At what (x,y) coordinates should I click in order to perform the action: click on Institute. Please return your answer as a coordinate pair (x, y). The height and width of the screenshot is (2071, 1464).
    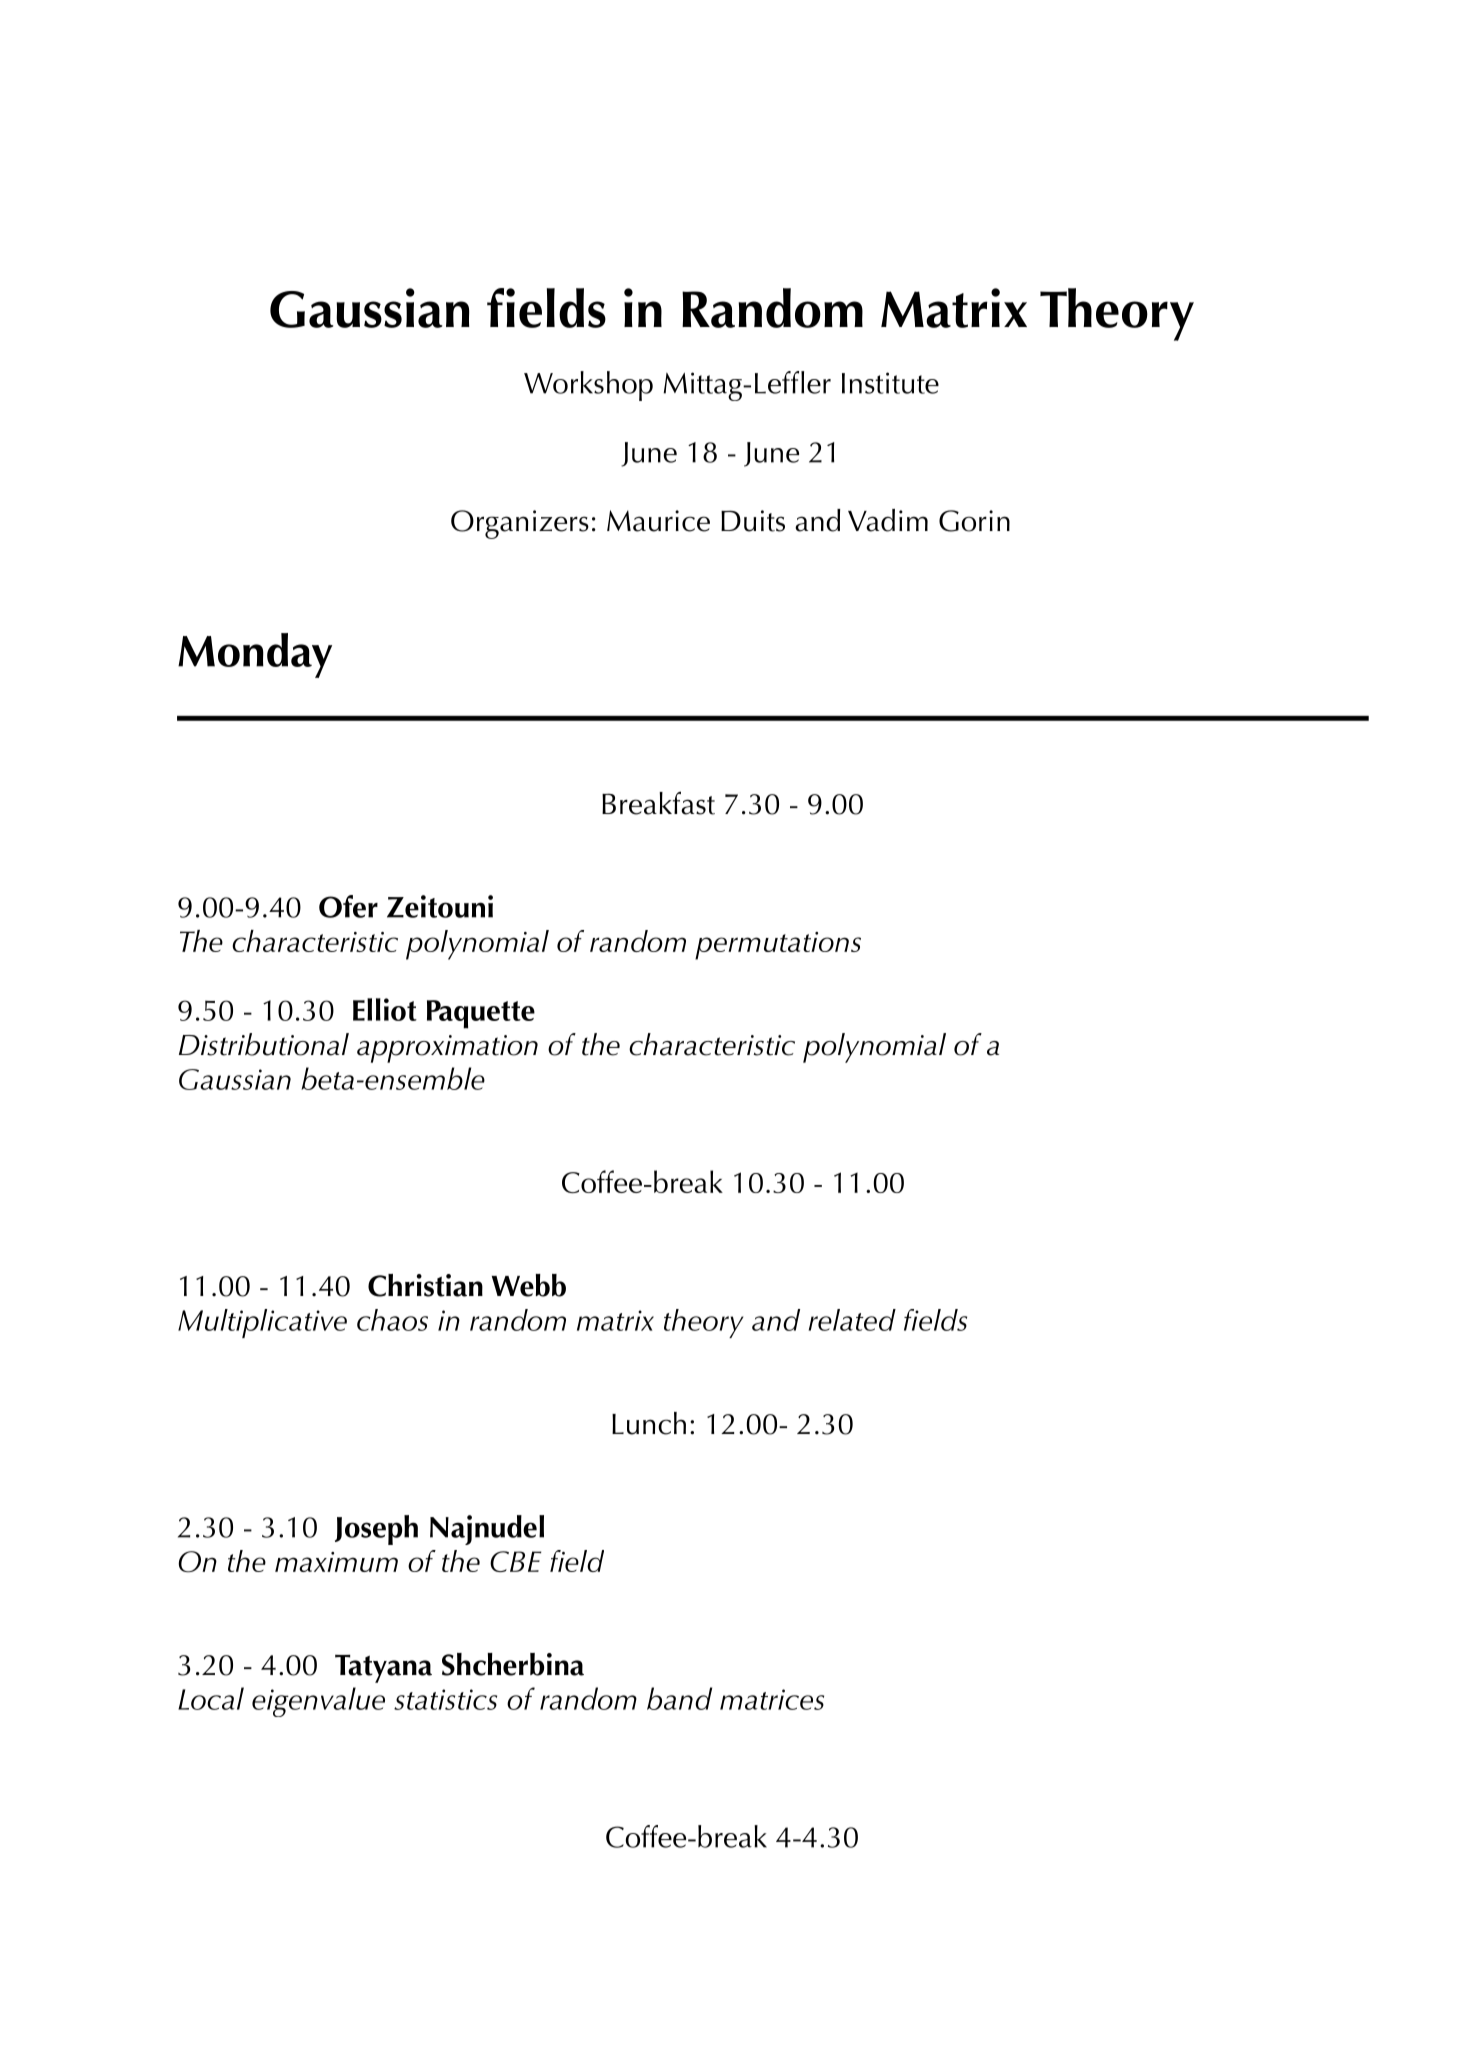
    Looking at the image, I should click on (890, 383).
